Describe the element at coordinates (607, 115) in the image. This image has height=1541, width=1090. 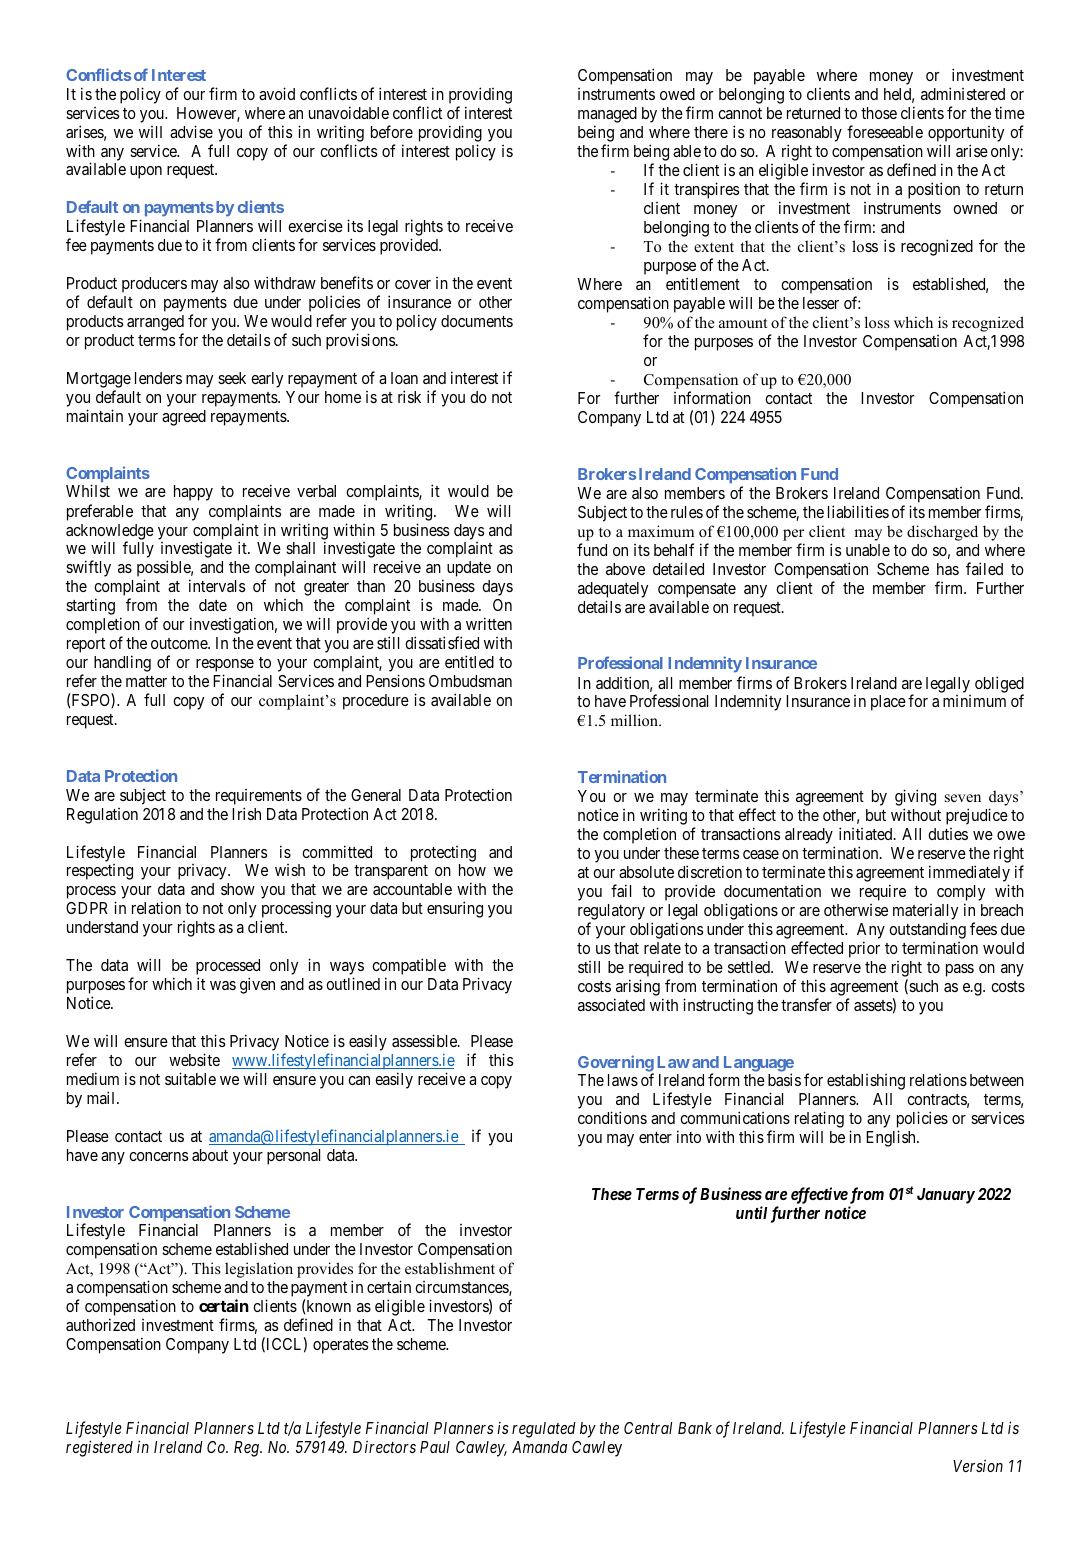
I see `managed` at that location.
